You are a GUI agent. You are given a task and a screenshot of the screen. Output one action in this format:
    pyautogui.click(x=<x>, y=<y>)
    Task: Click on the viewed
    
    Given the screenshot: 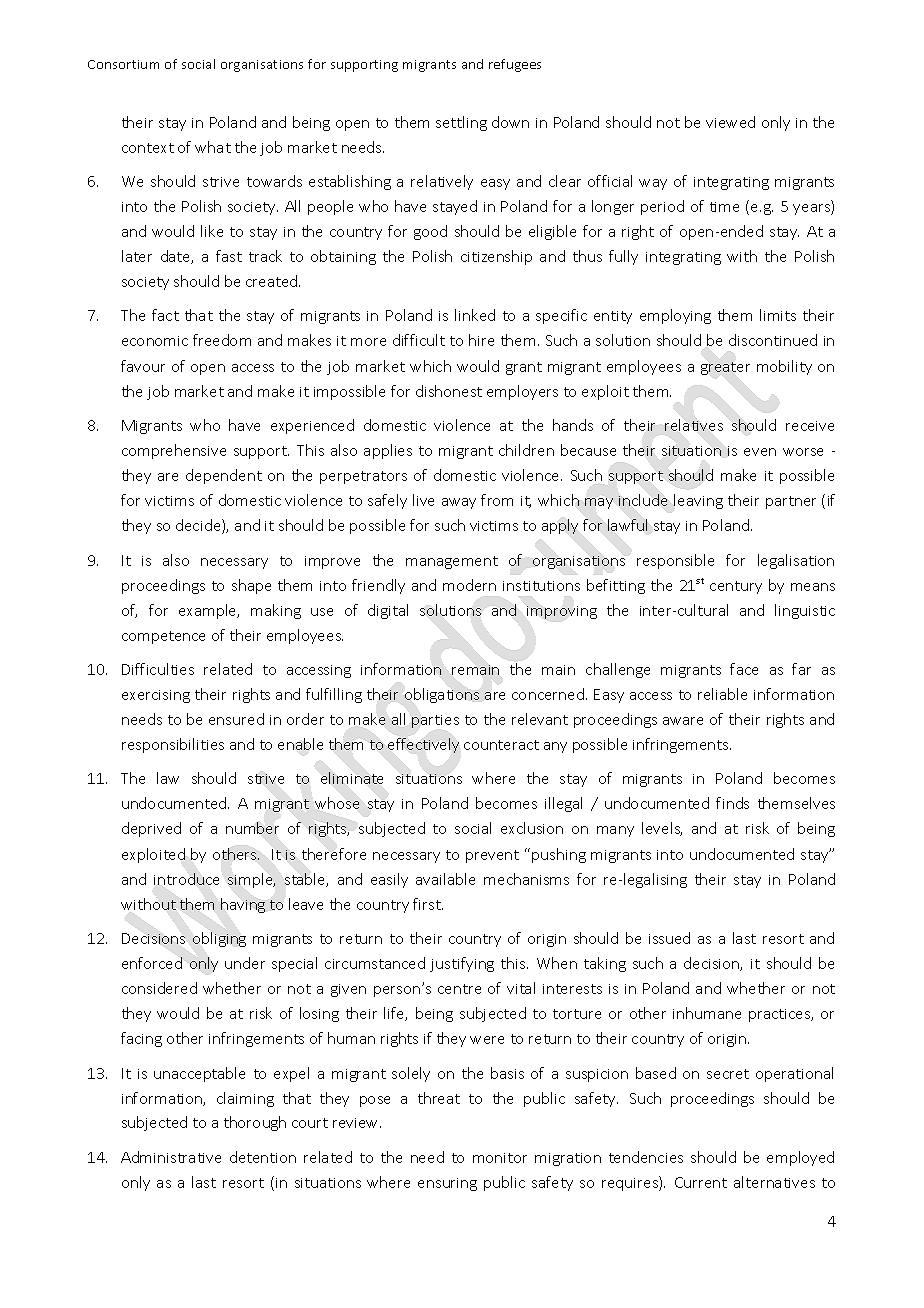 What is the action you would take?
    pyautogui.click(x=730, y=122)
